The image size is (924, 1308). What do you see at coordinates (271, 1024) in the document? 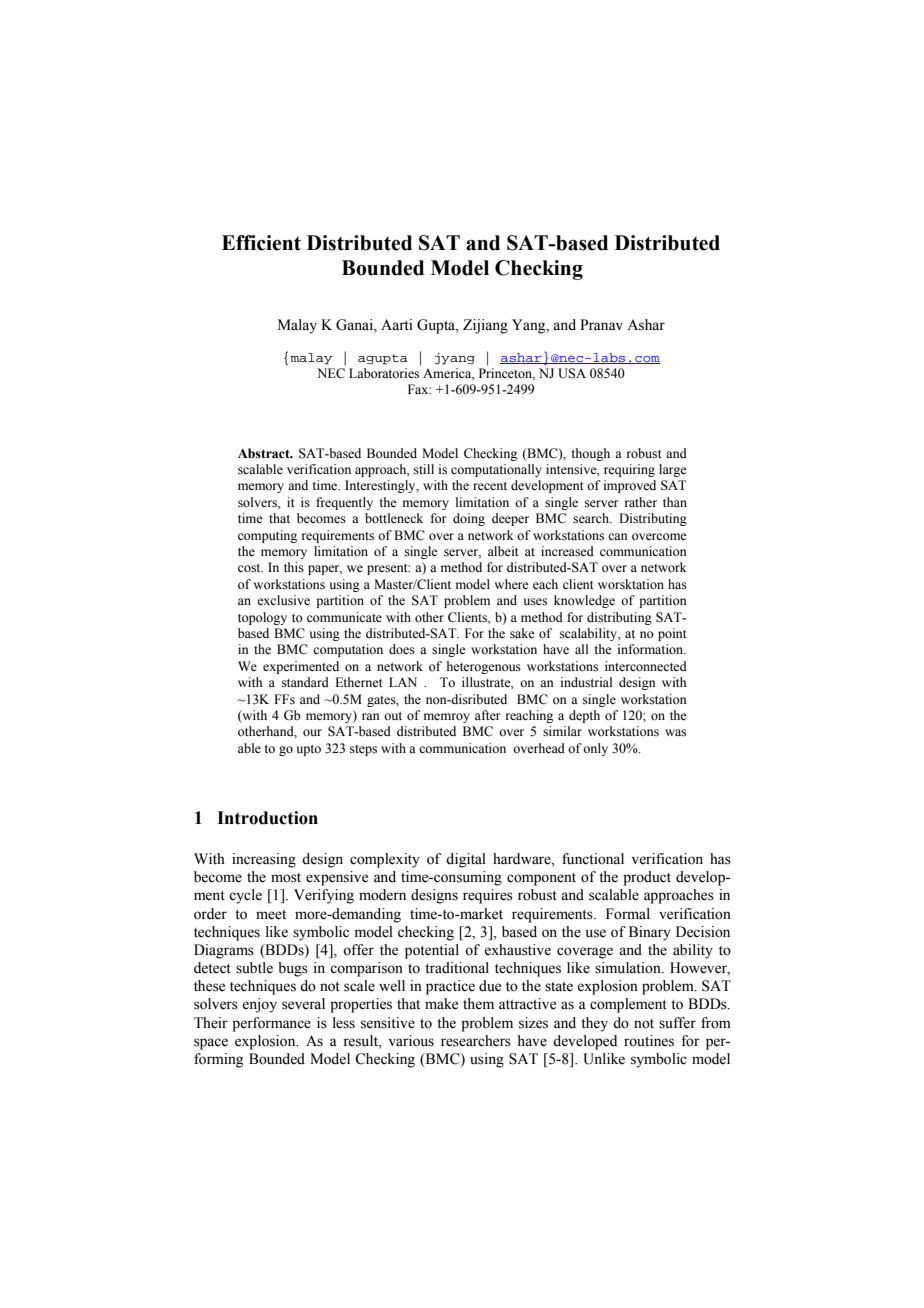
I see `performance` at bounding box center [271, 1024].
